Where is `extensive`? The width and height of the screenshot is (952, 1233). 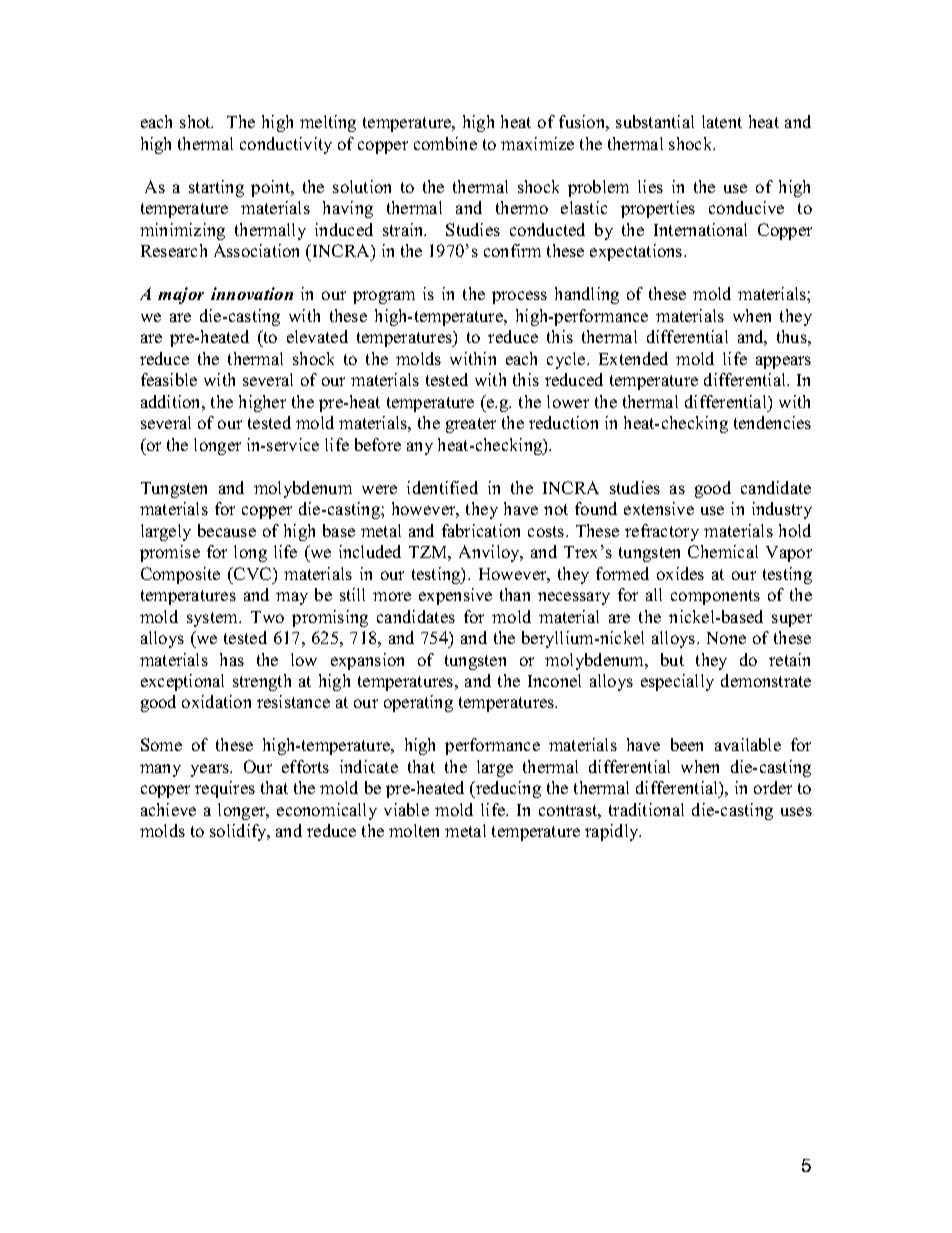 extensive is located at coordinates (659, 508).
